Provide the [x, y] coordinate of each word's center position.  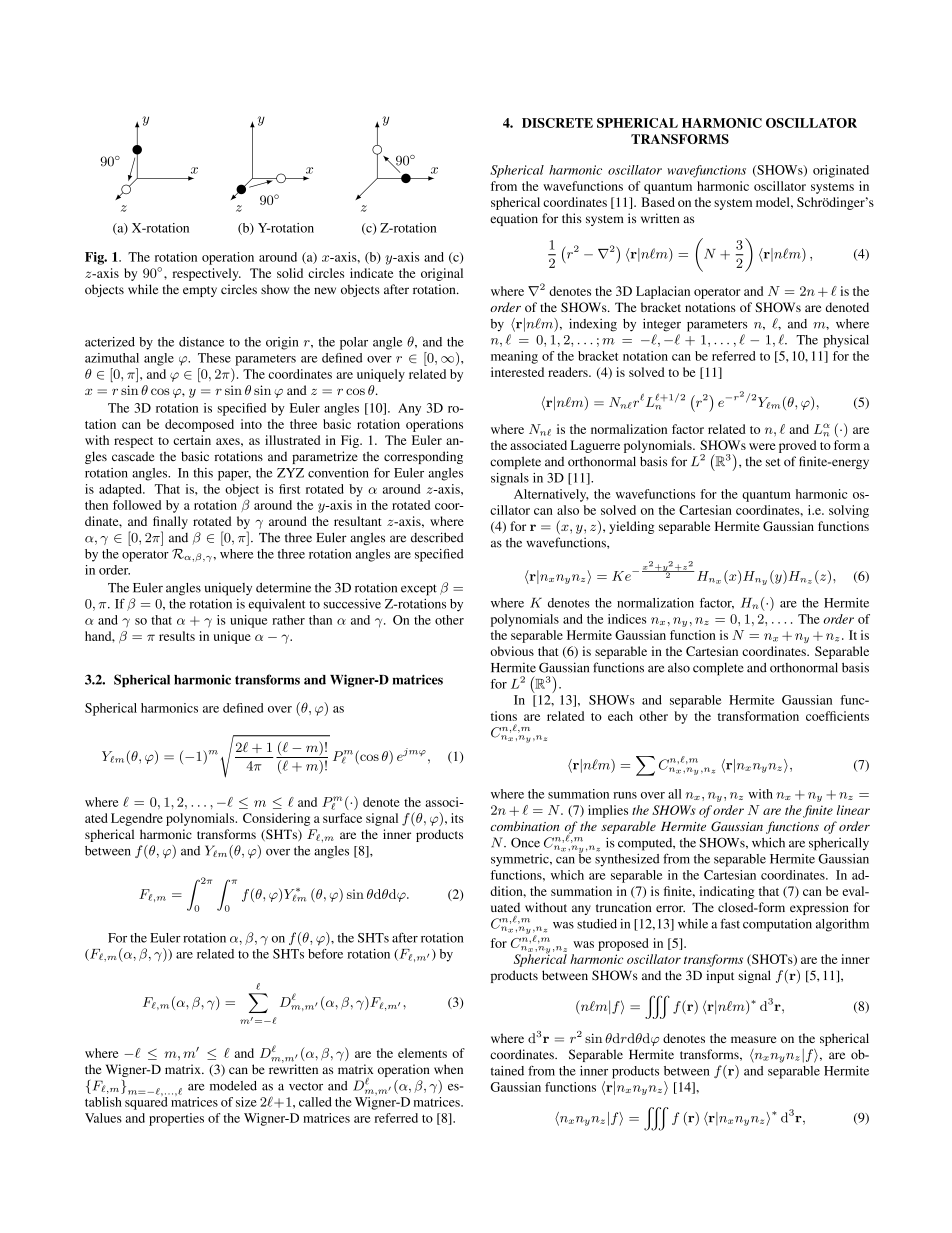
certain [192, 440]
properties [176, 1119]
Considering [276, 819]
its [457, 818]
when [448, 1069]
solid [290, 273]
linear [853, 810]
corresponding [423, 457]
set [773, 462]
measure [753, 1039]
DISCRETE [557, 123]
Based [658, 202]
